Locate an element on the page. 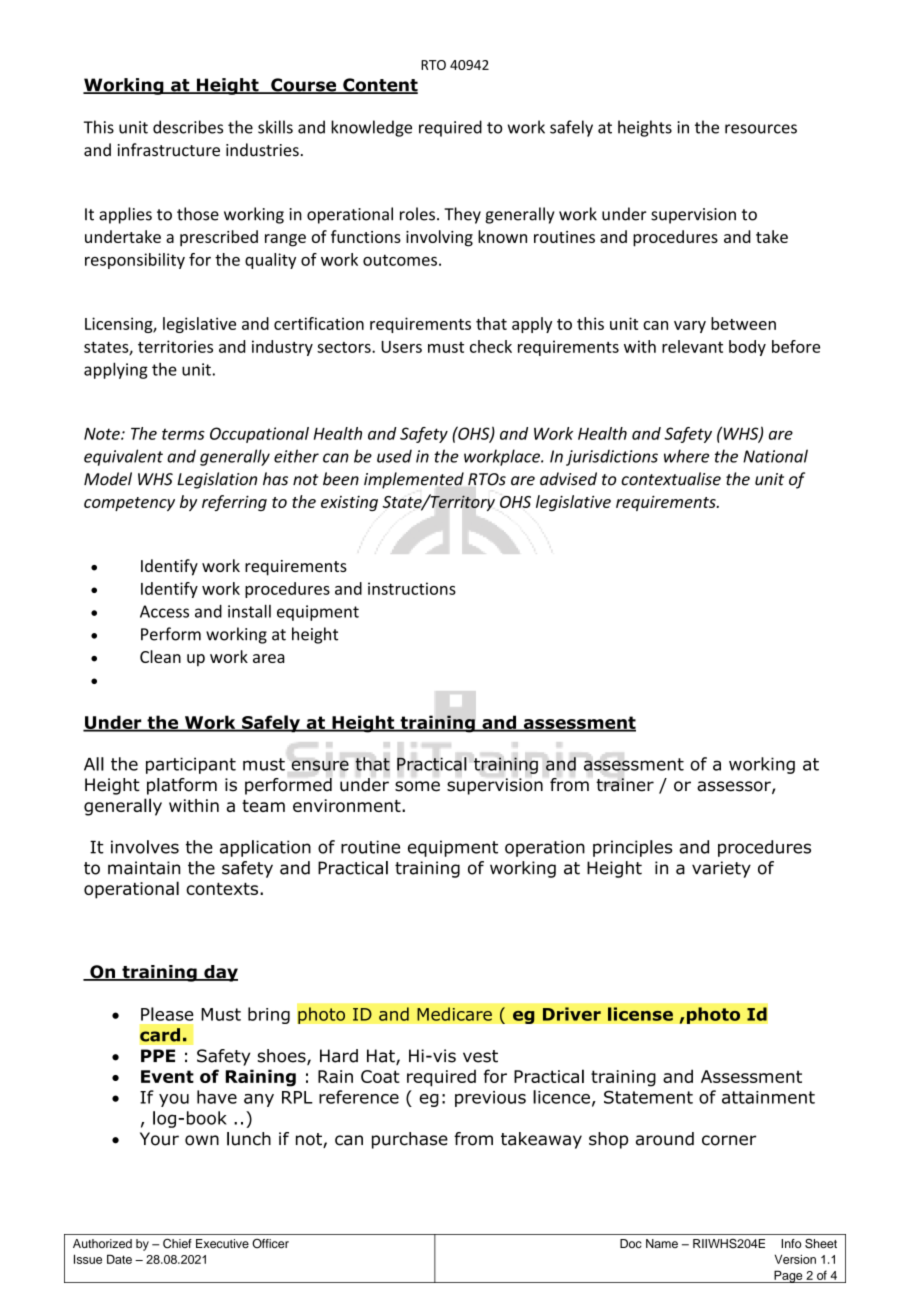 The height and width of the page is (1308, 924). Please is located at coordinates (167, 1014).
